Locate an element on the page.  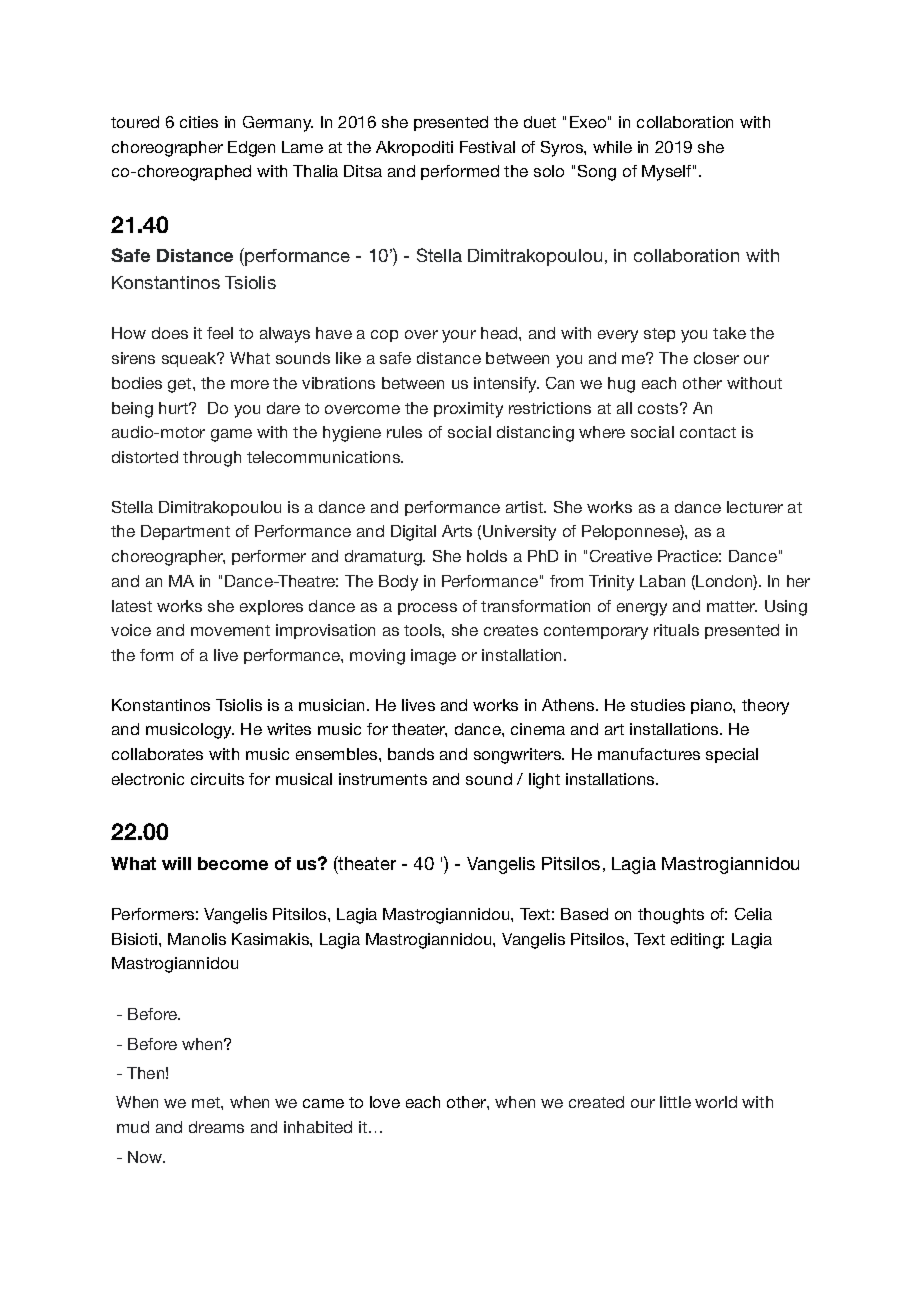
cities is located at coordinates (199, 122).
